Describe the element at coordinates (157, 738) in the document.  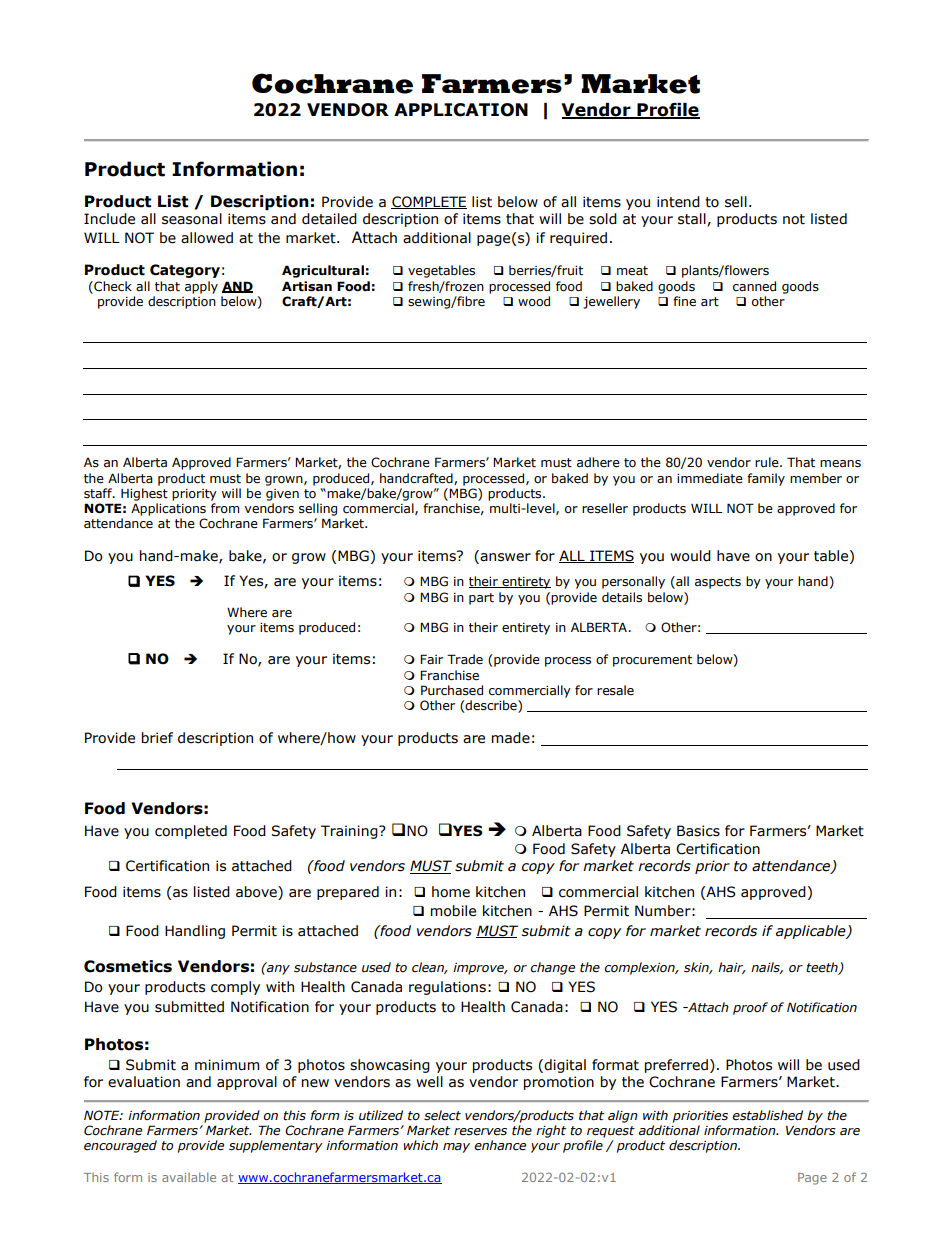
I see `brief` at that location.
